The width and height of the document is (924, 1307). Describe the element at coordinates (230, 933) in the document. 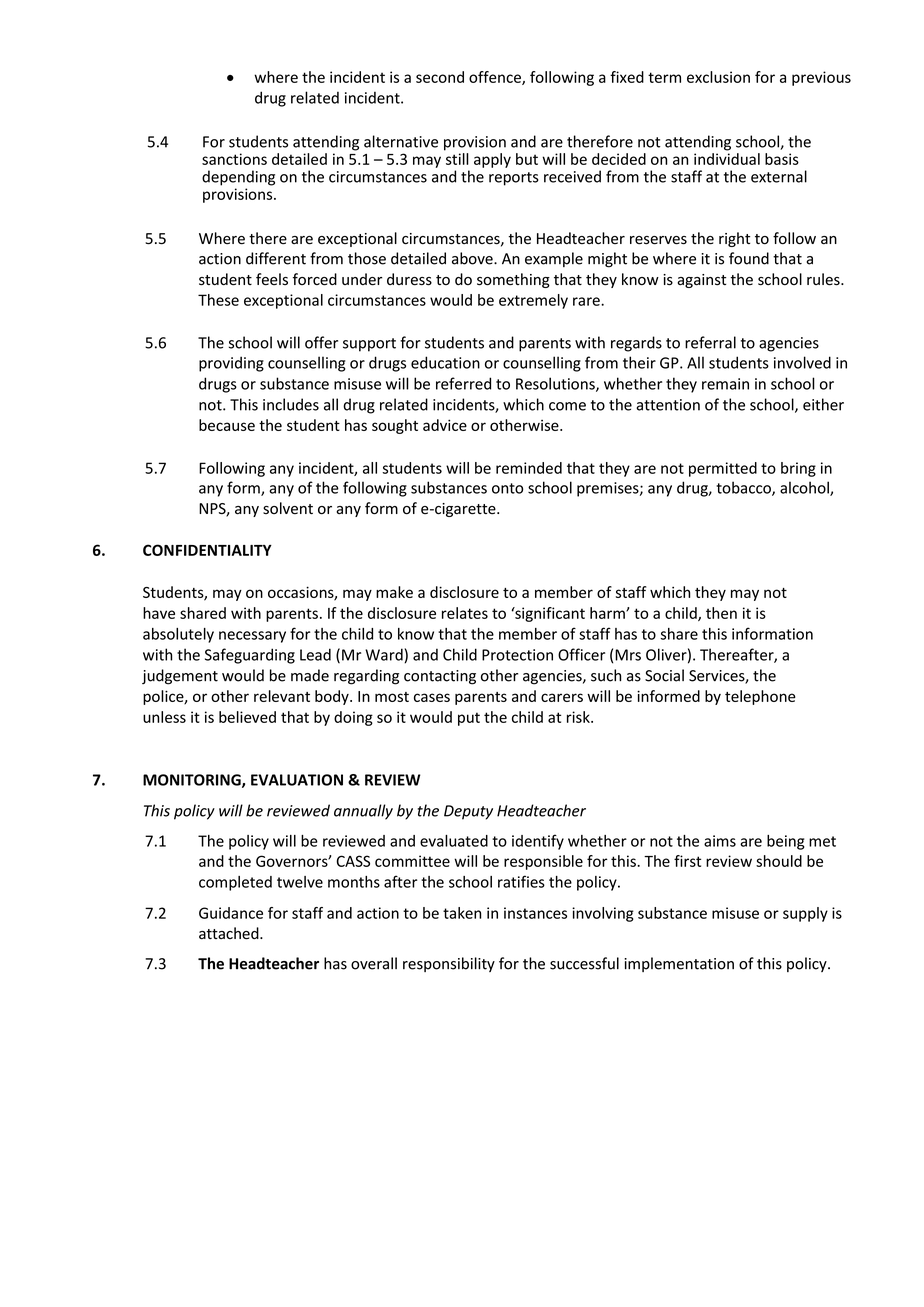

I see `attached` at that location.
